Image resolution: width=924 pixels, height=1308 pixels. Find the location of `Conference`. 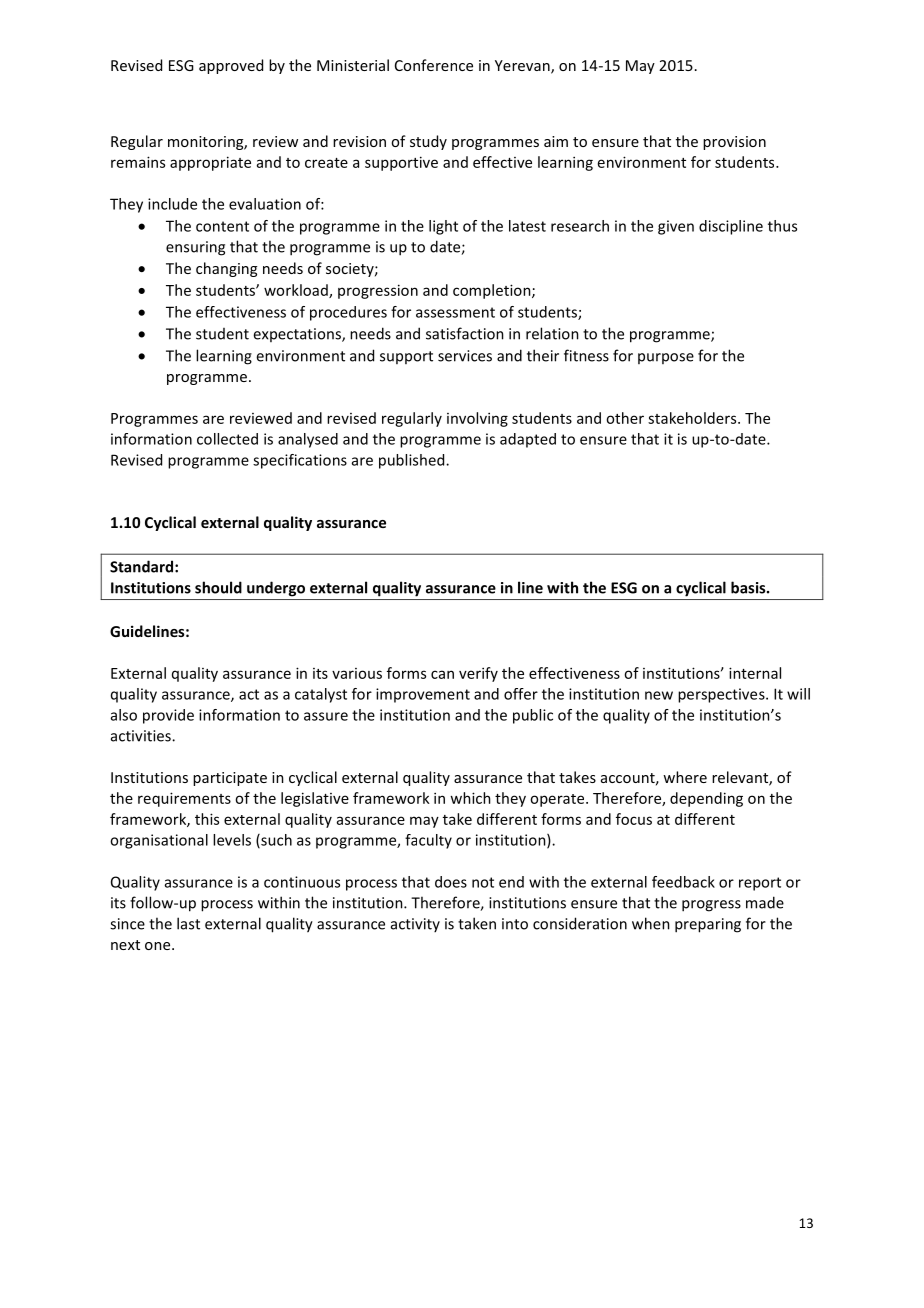

Conference is located at coordinates (434, 65).
